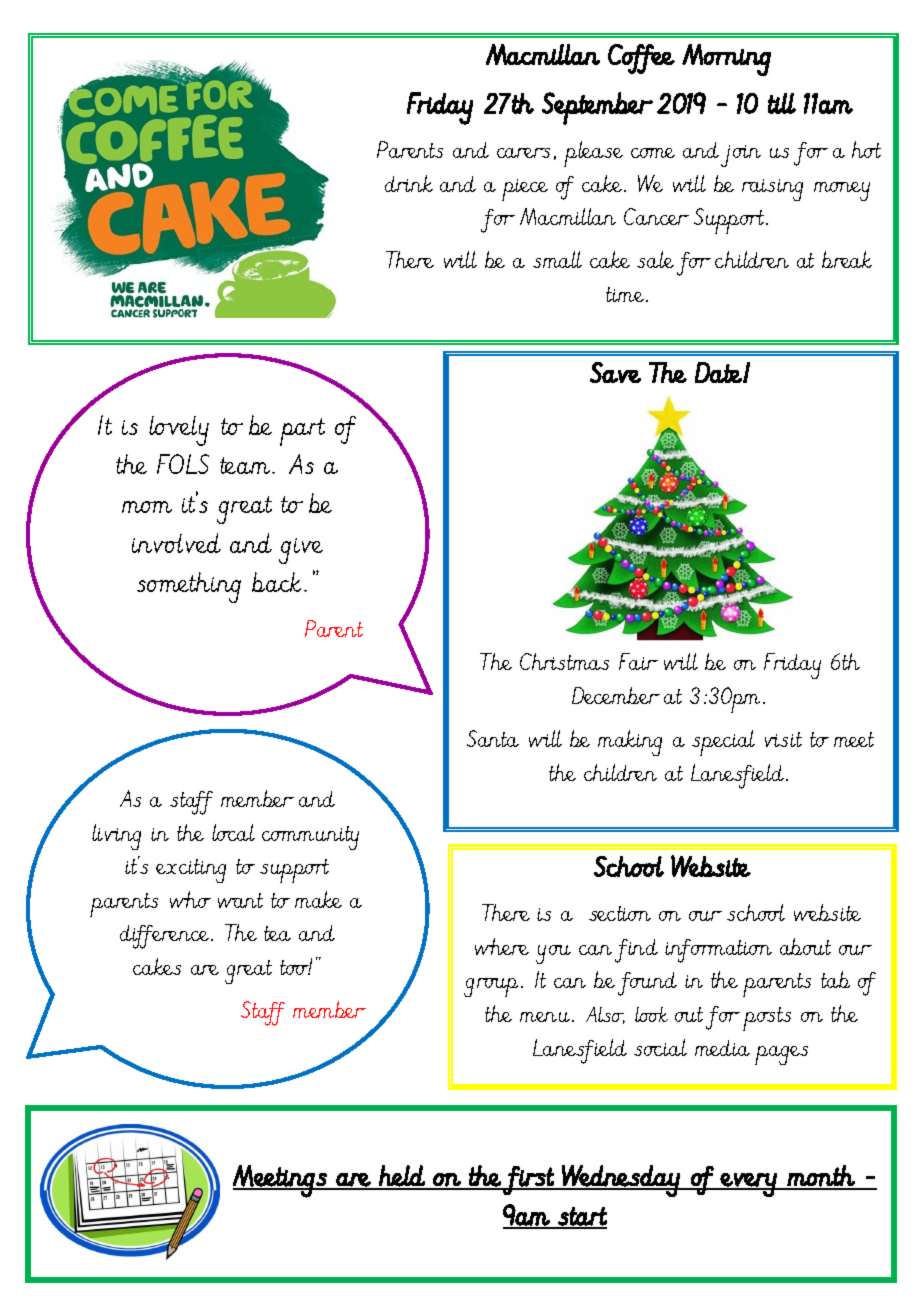 The height and width of the screenshot is (1308, 924). I want to click on till, so click(782, 103).
